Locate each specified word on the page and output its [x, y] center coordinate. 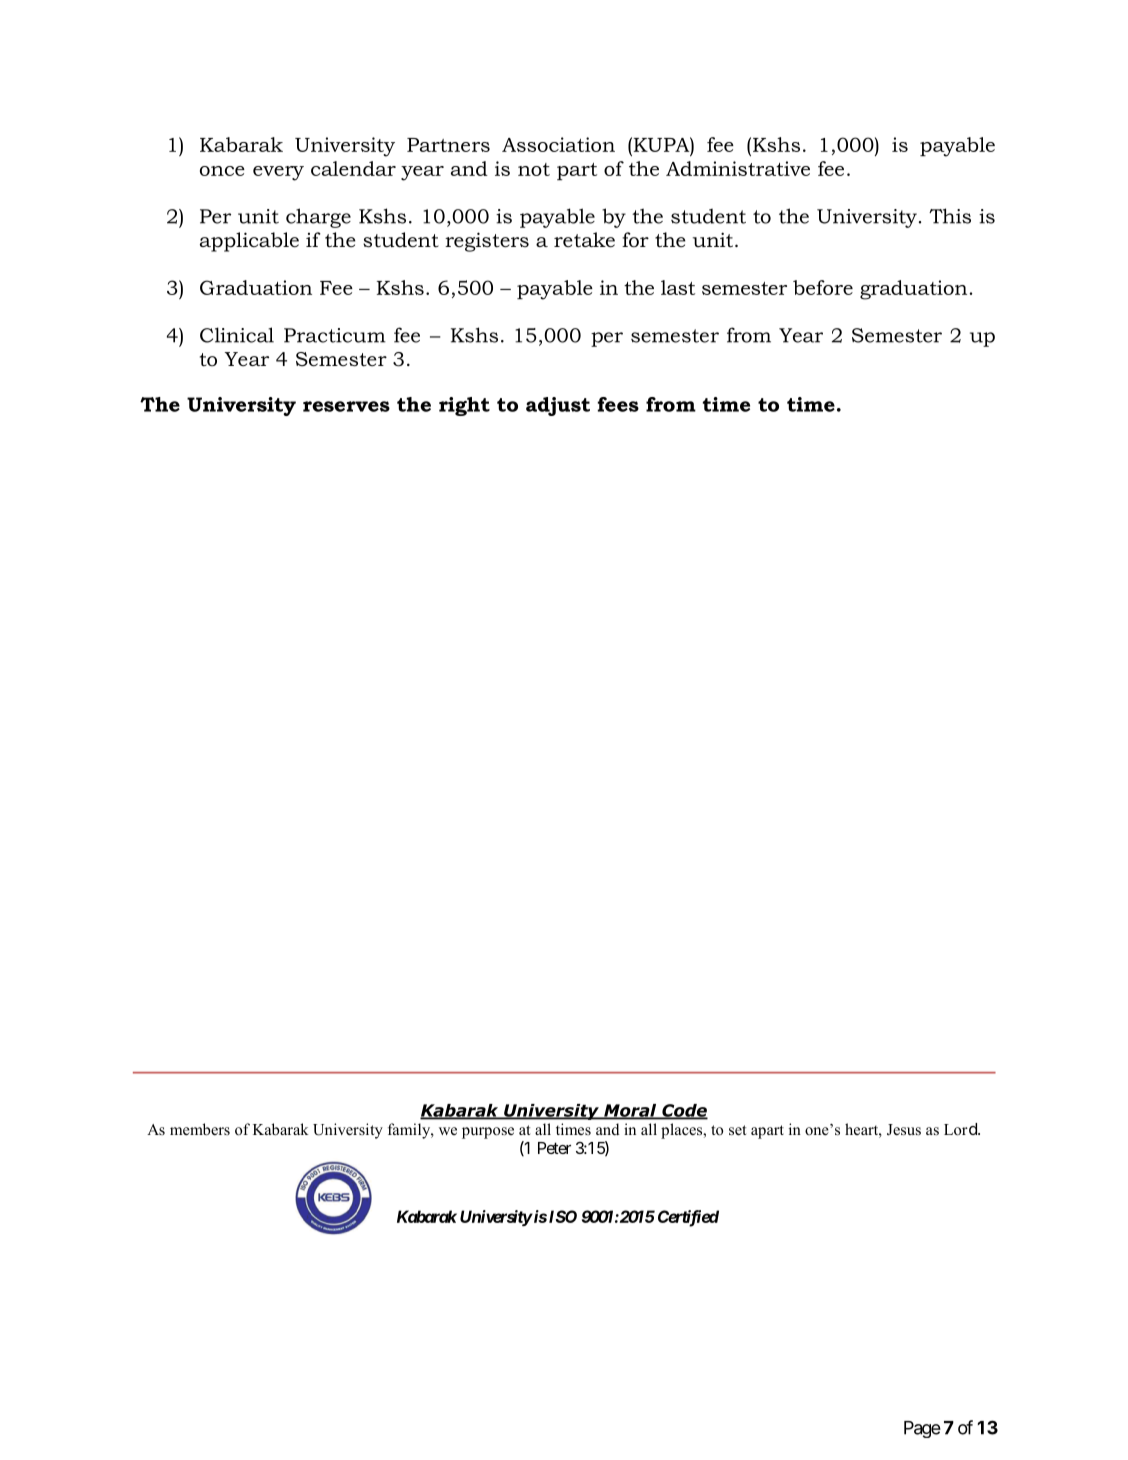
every [278, 173]
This [950, 216]
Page [922, 1429]
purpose [488, 1133]
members [200, 1129]
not [534, 169]
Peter [554, 1148]
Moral [630, 1111]
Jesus [904, 1130]
